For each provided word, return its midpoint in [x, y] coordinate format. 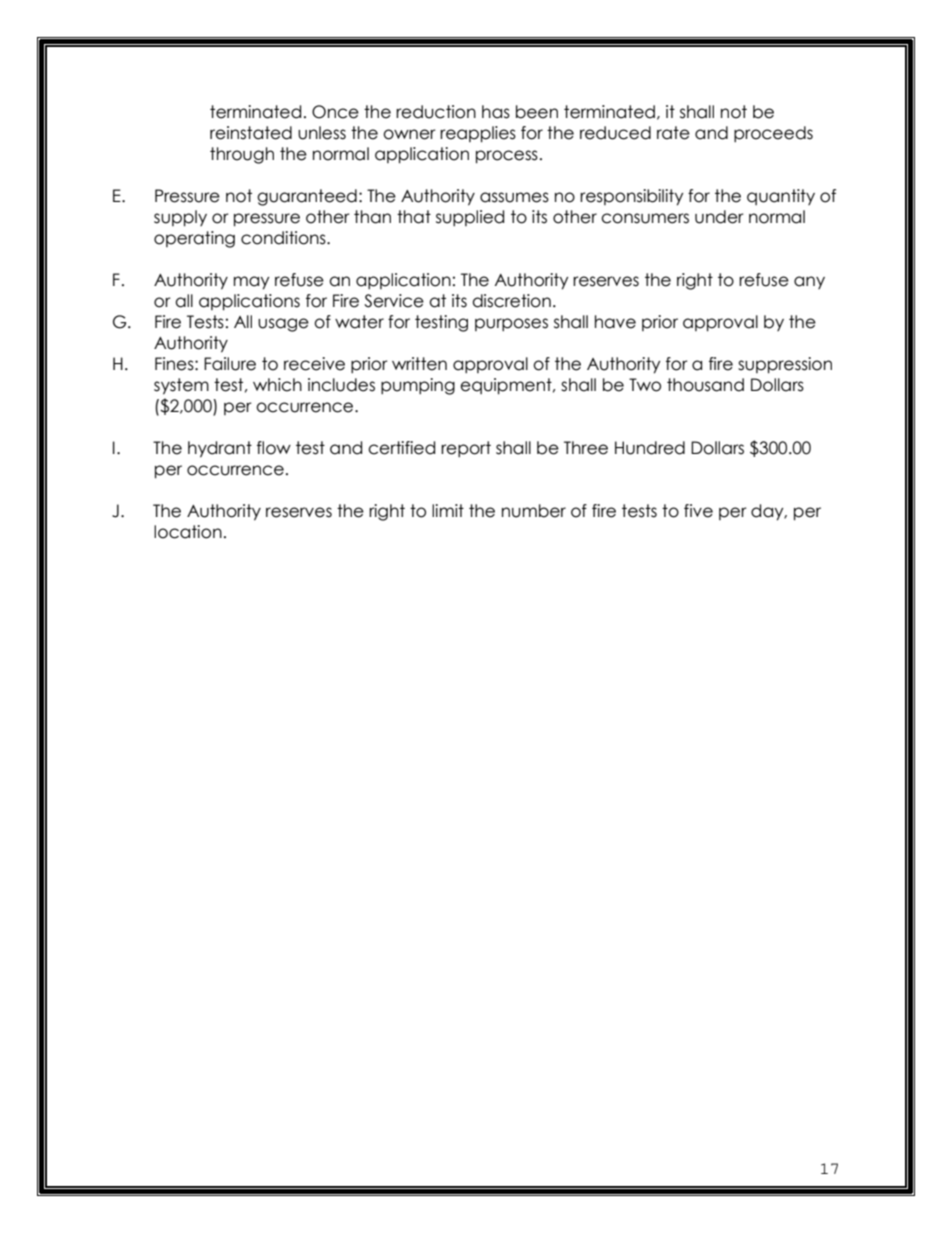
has [496, 112]
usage [283, 325]
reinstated [251, 133]
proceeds [773, 134]
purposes [511, 324]
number [534, 511]
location [188, 532]
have [615, 322]
